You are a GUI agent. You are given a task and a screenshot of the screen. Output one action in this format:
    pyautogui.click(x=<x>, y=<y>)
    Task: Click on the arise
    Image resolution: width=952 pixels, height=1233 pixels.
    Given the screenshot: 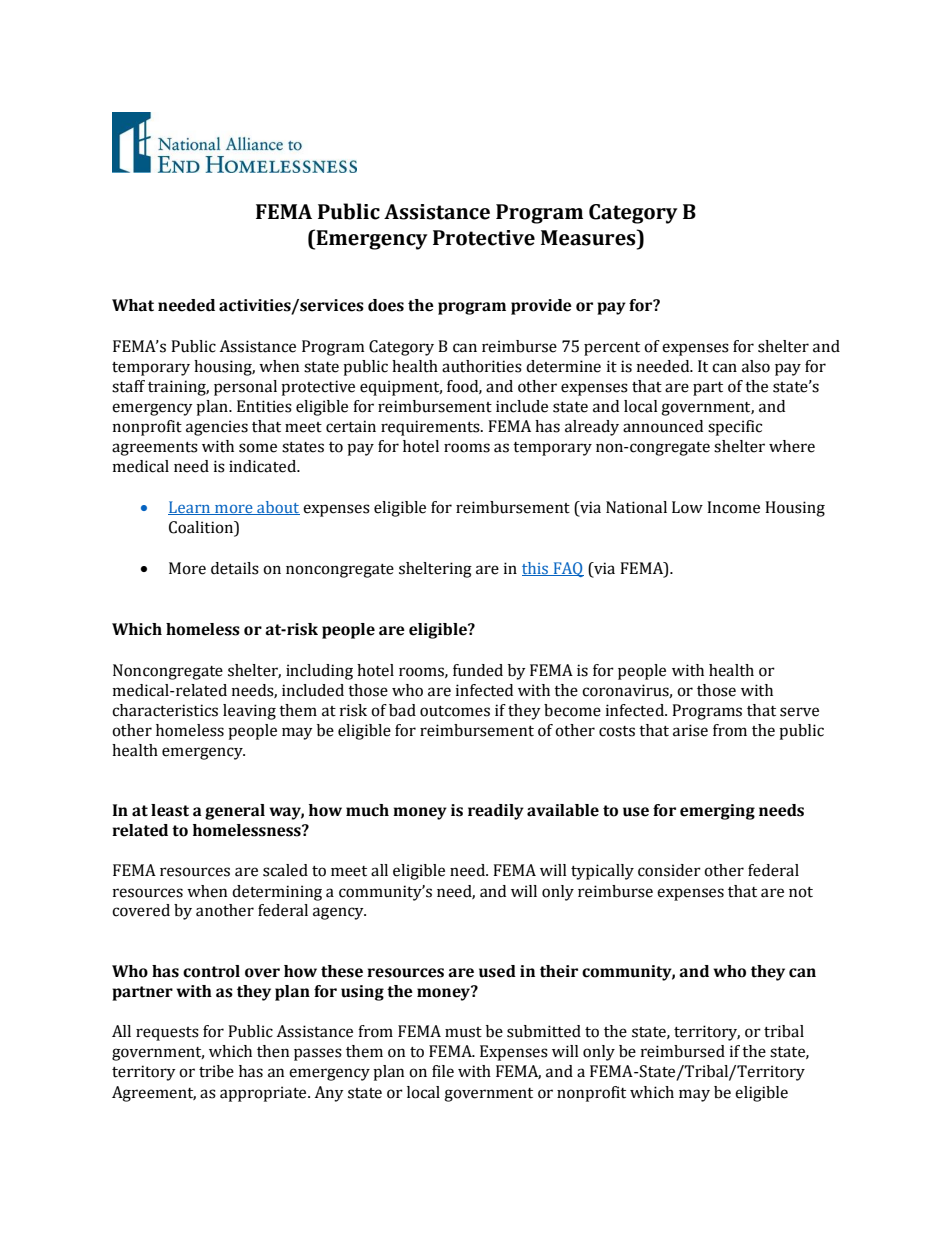 What is the action you would take?
    pyautogui.click(x=690, y=730)
